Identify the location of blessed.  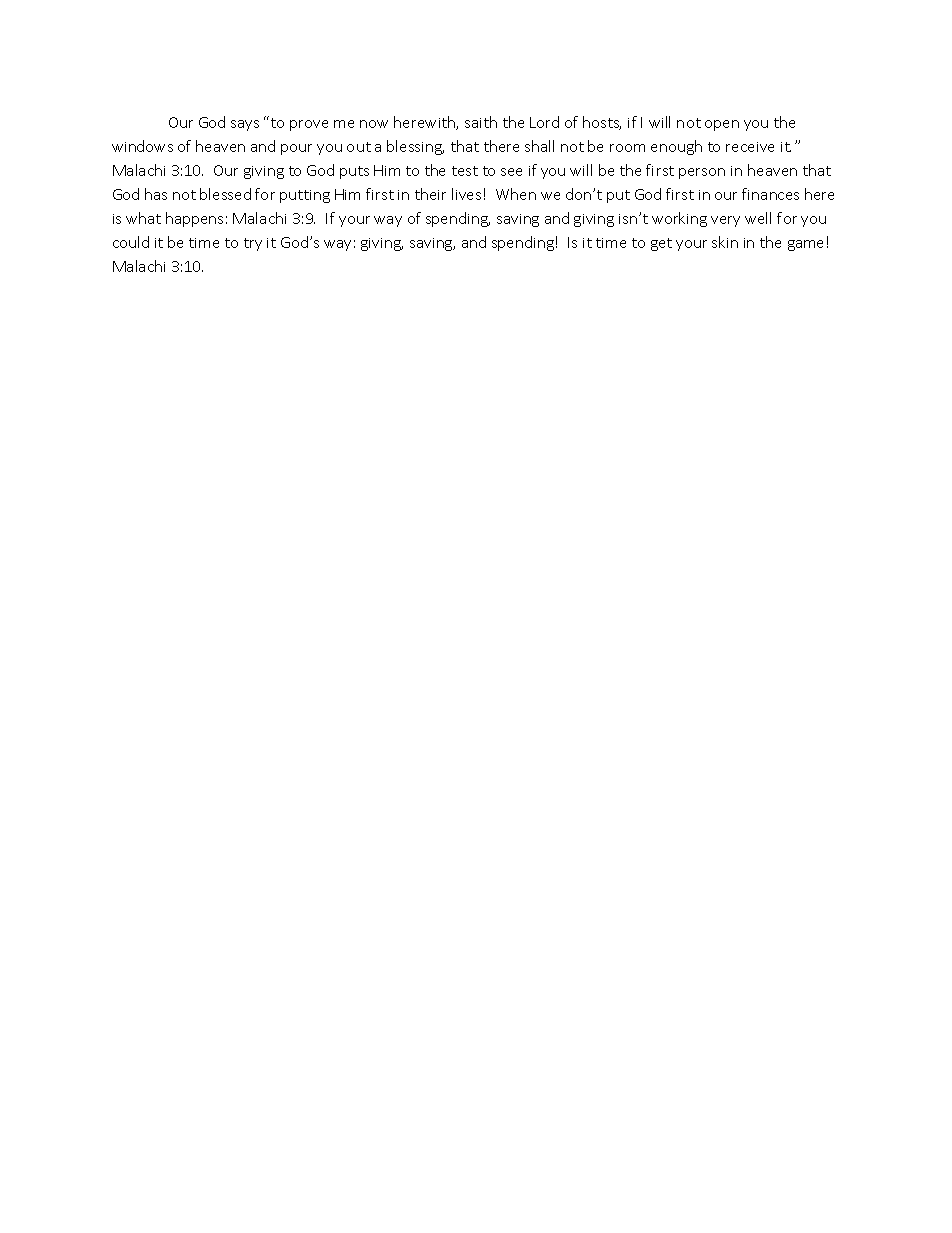
(225, 194).
